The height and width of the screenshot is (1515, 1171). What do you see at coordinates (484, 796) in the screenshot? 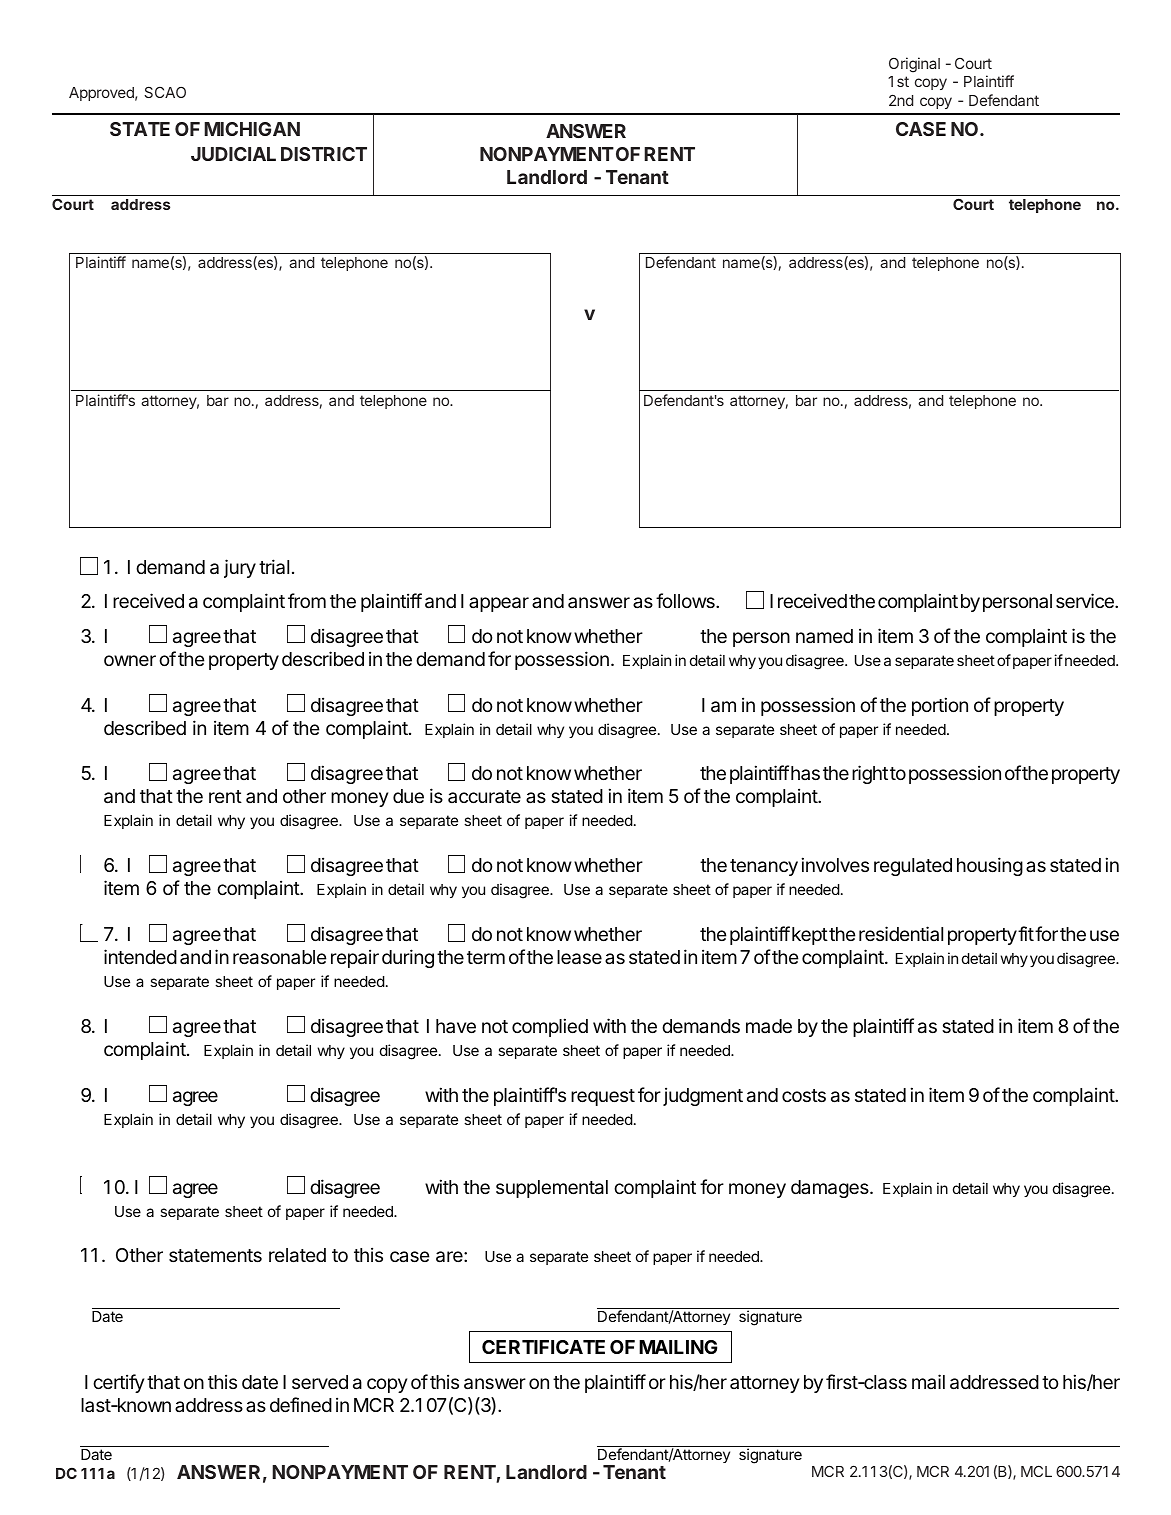
I see `accurate` at bounding box center [484, 796].
